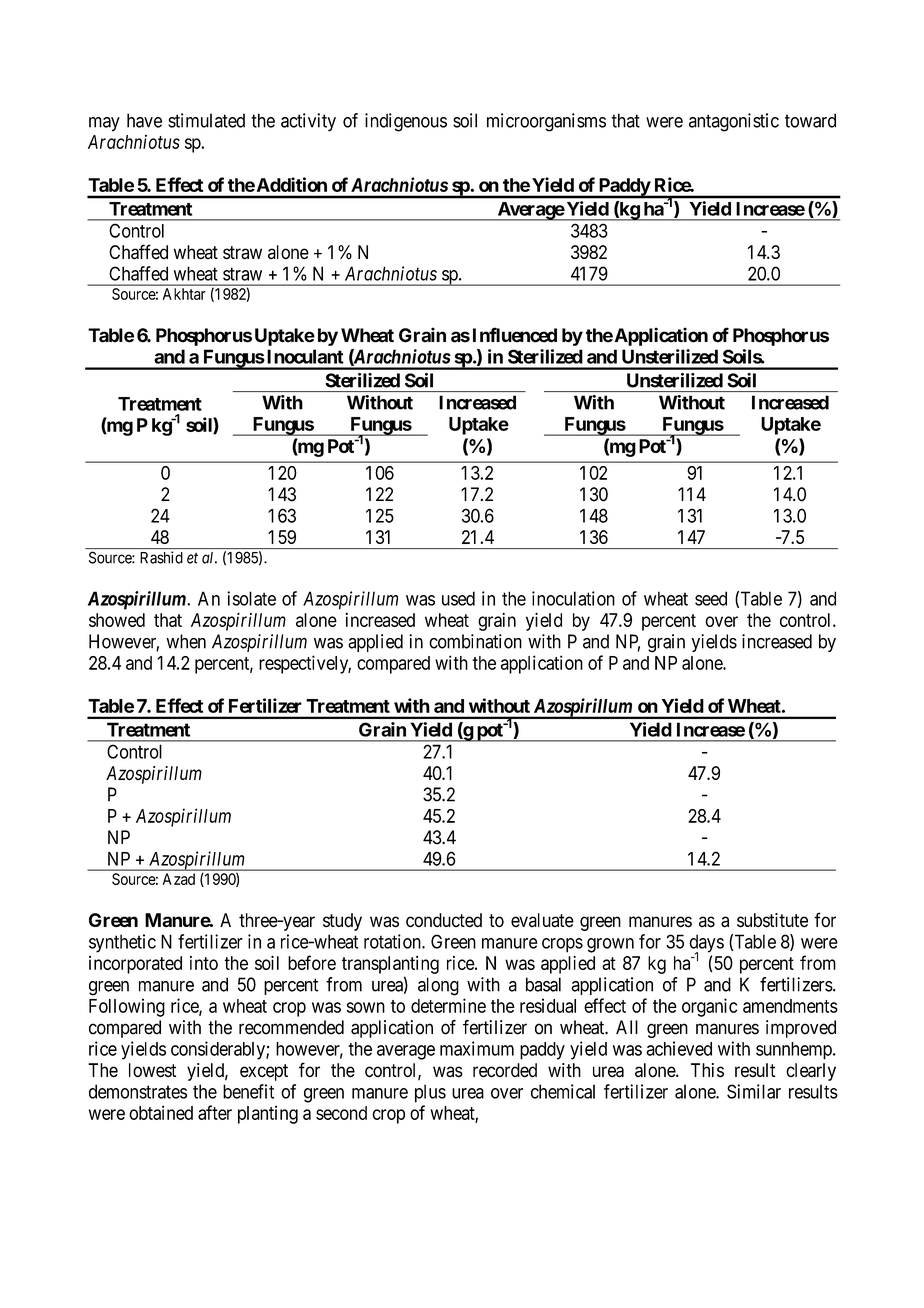 Image resolution: width=924 pixels, height=1308 pixels. Describe the element at coordinates (186, 641) in the document. I see `when` at that location.
